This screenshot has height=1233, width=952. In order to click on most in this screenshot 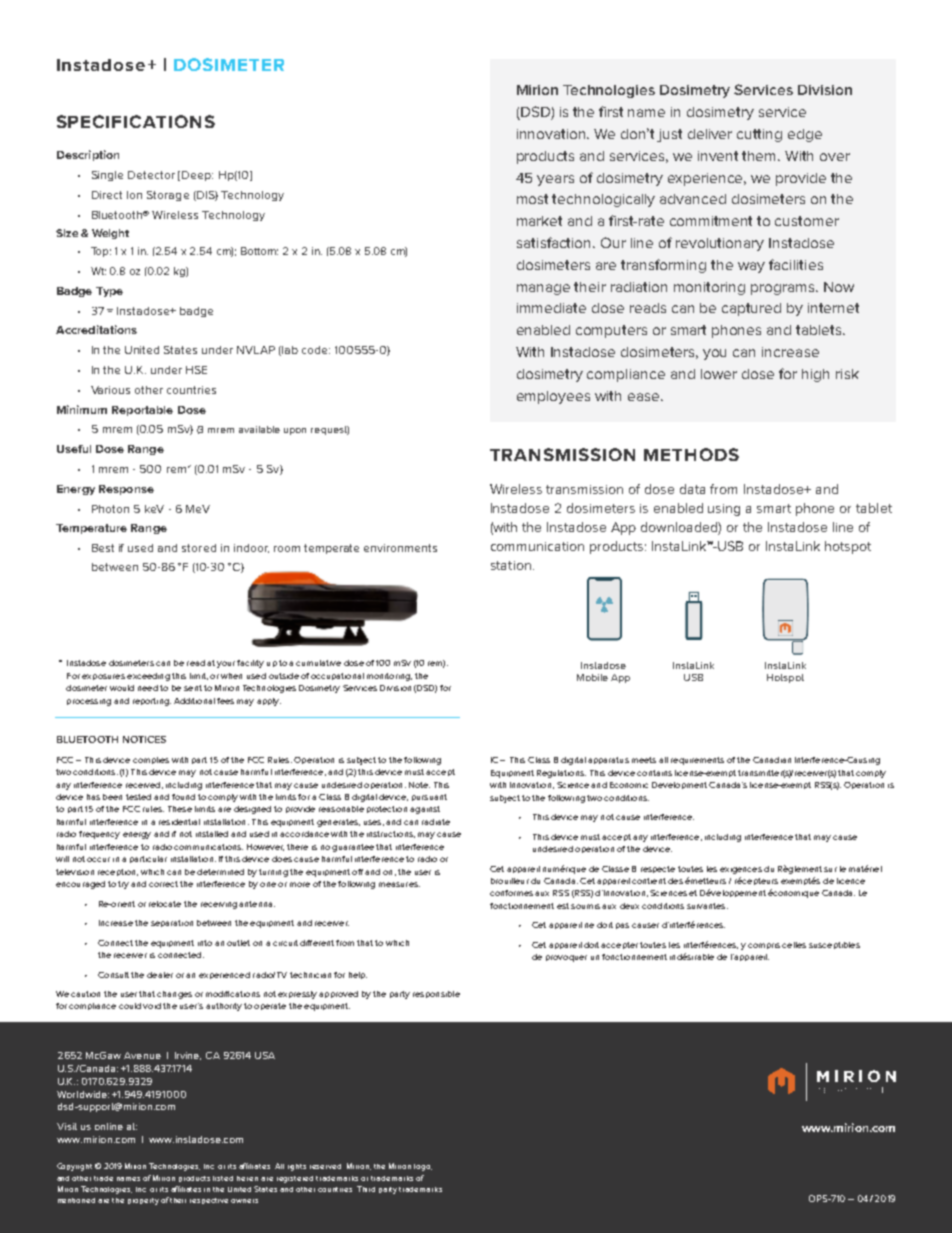, I will do `click(532, 199)`.
